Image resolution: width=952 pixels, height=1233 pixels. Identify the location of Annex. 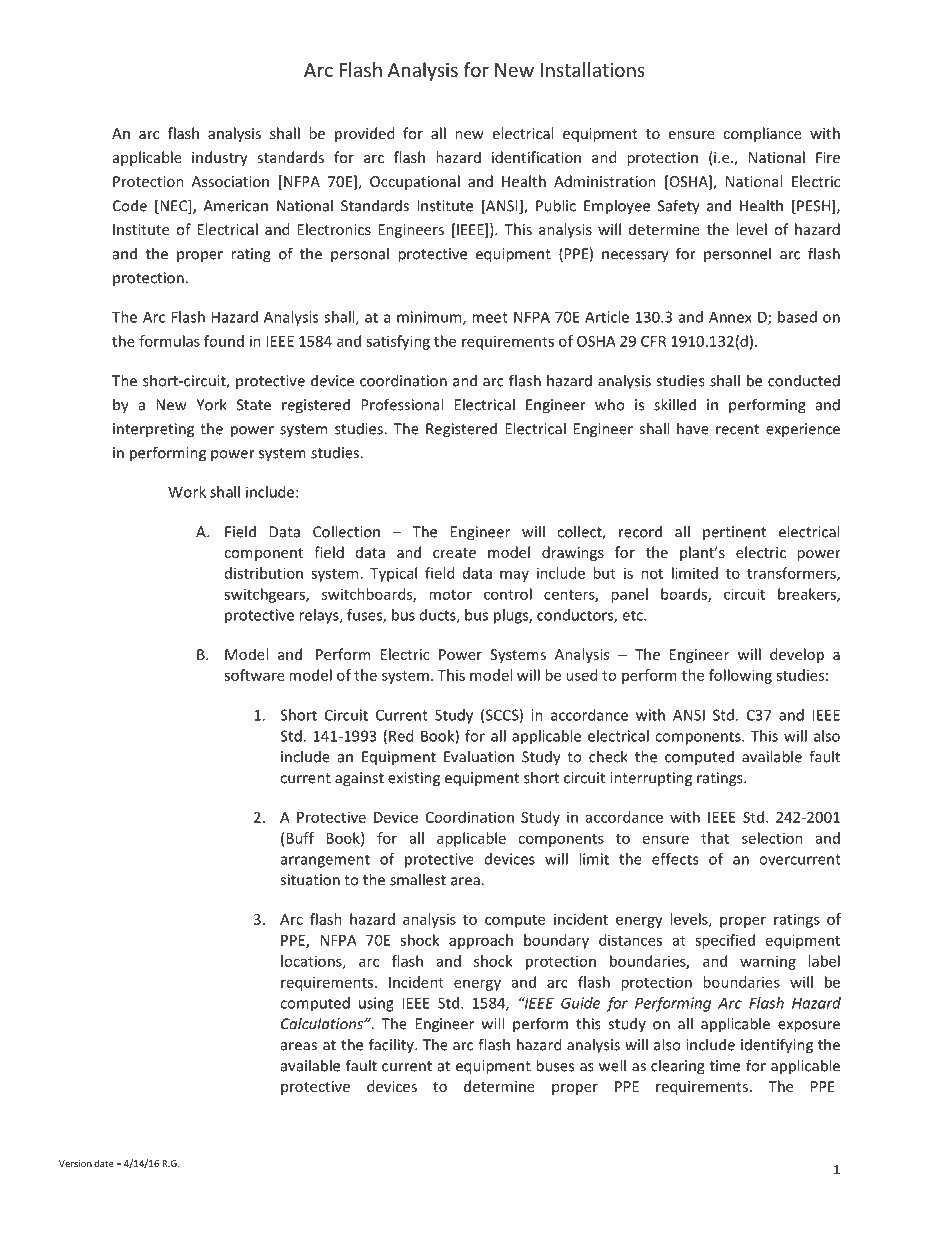
(730, 317).
